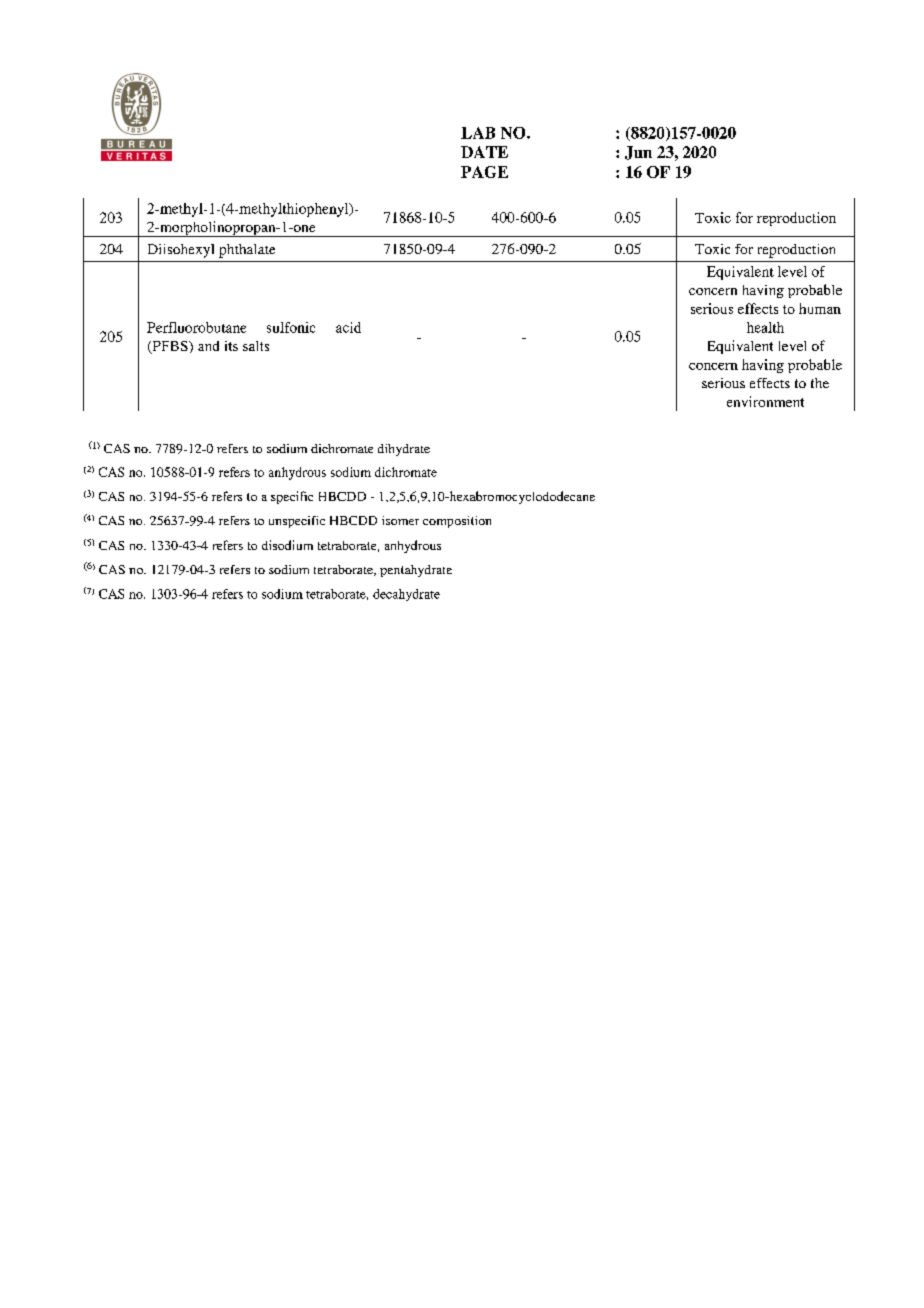 The width and height of the screenshot is (924, 1308). Describe the element at coordinates (638, 153) in the screenshot. I see `Jun` at that location.
